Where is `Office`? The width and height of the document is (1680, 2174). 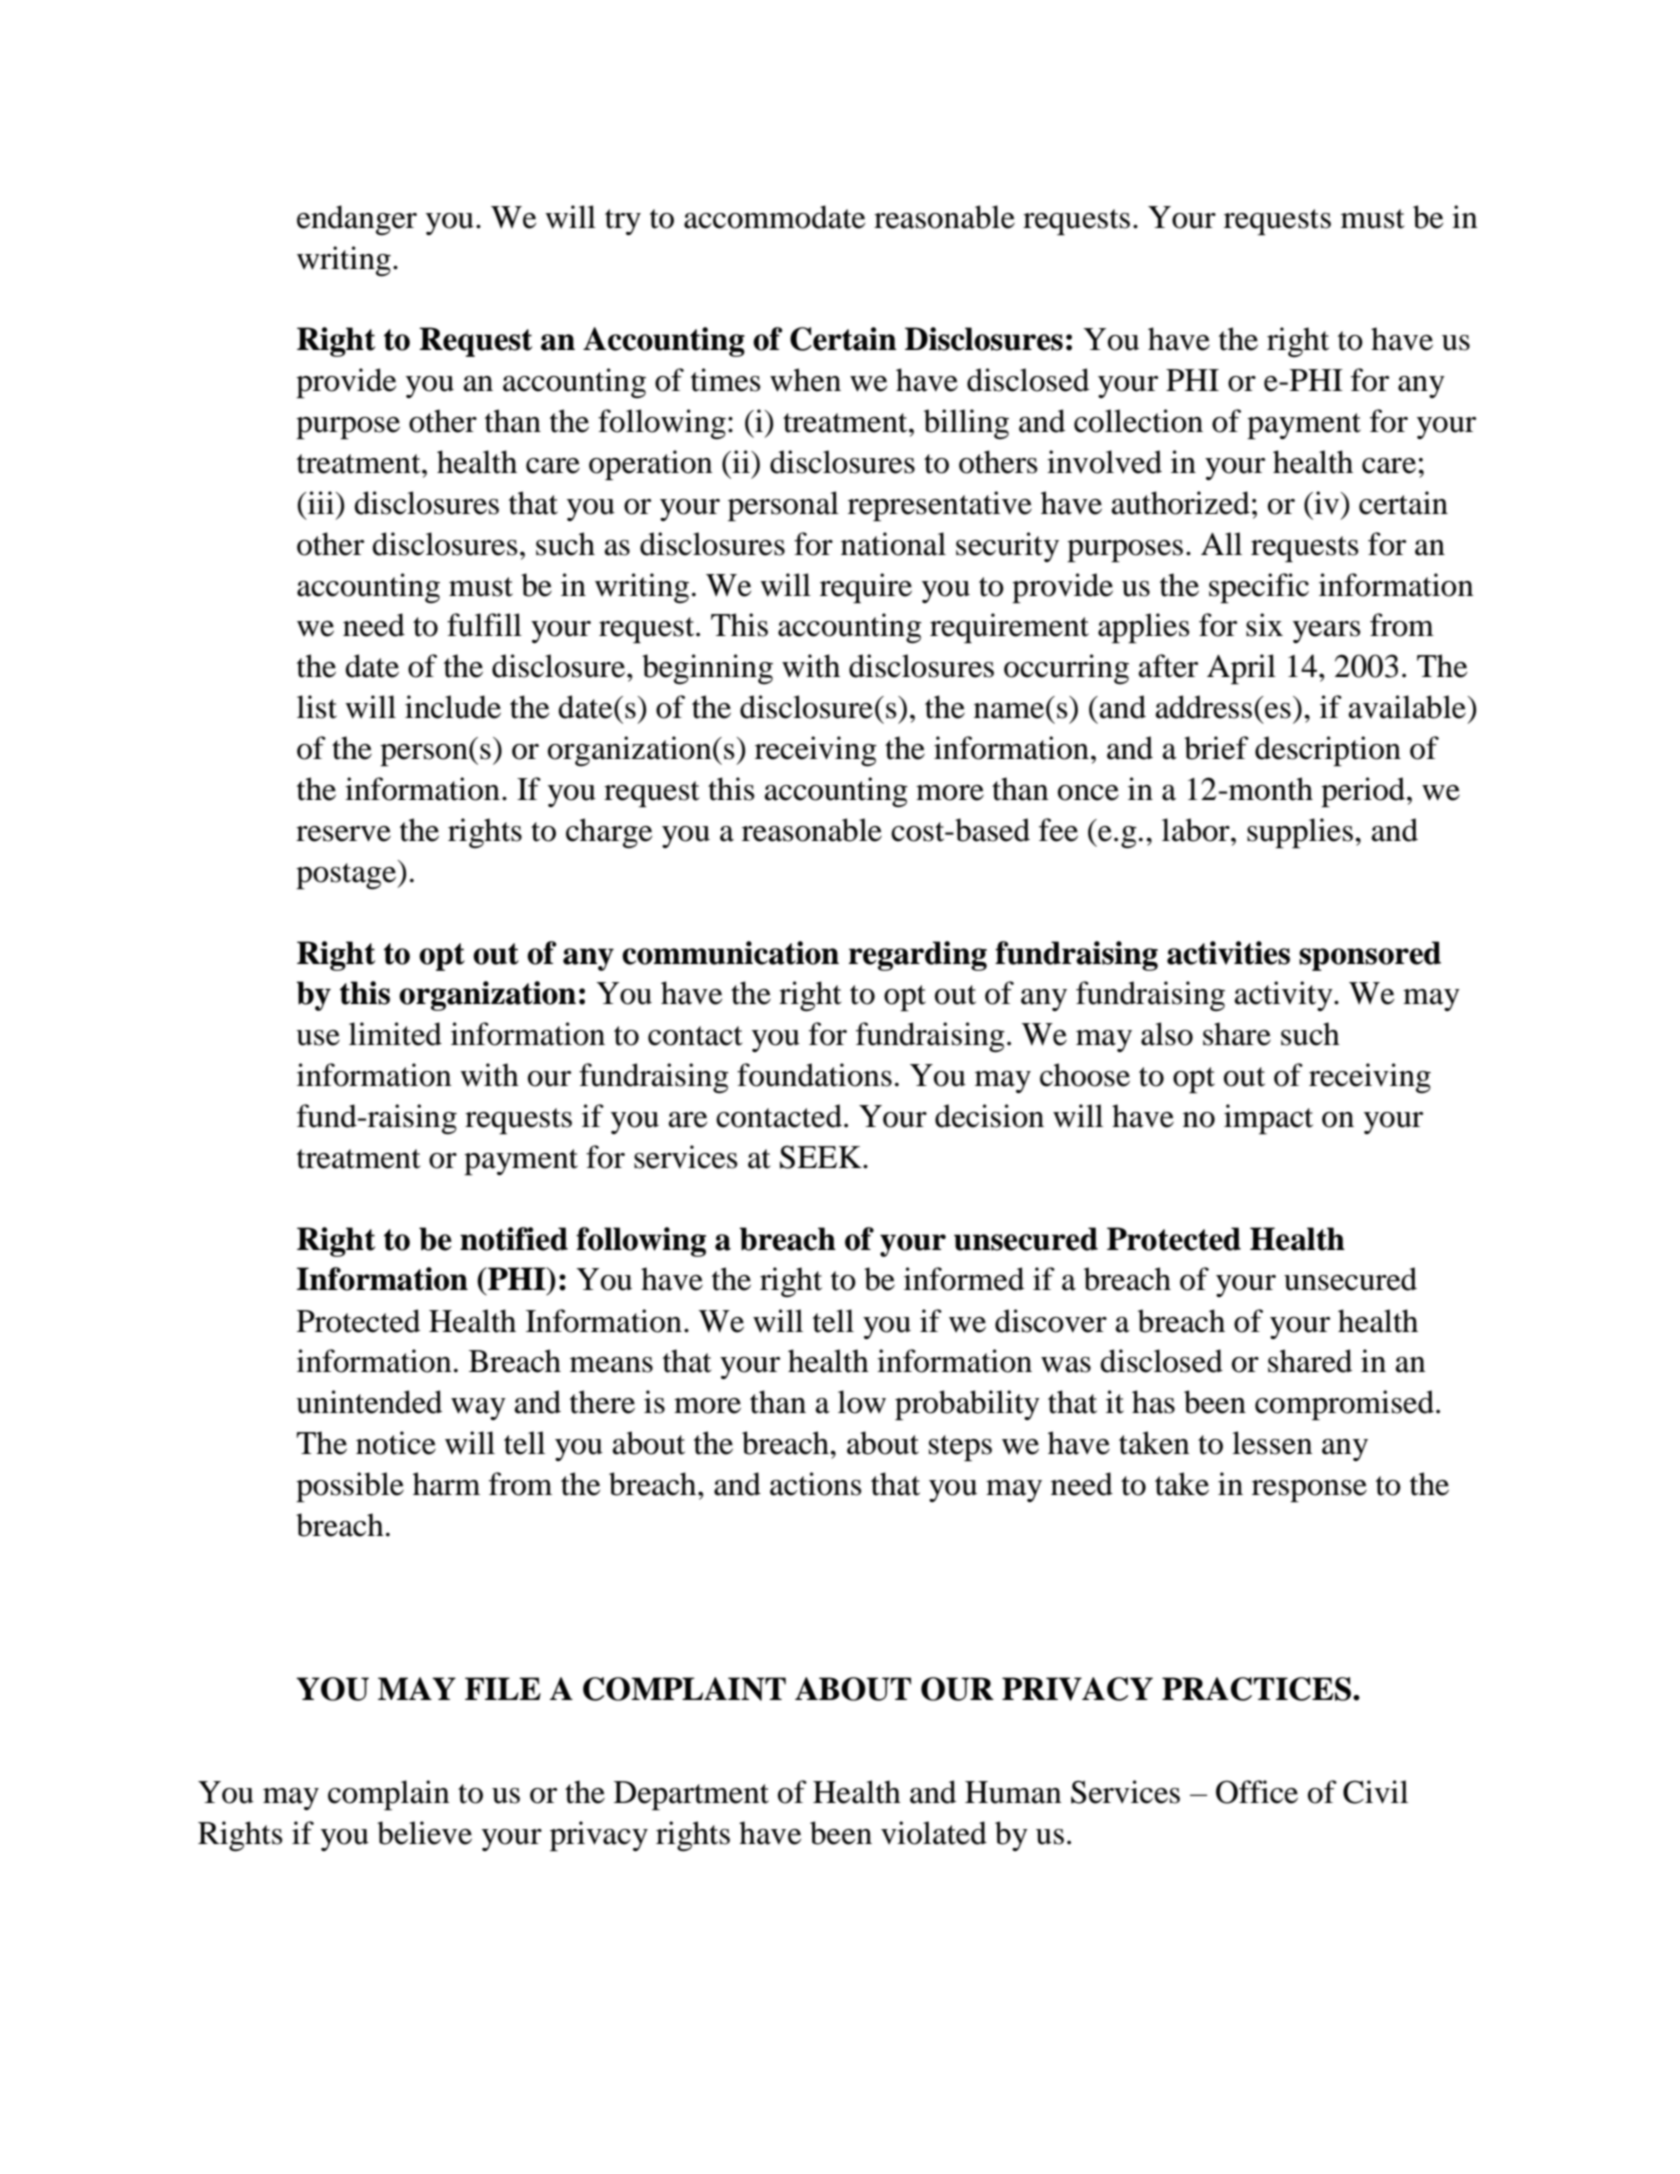
Office is located at coordinates (1257, 1792).
